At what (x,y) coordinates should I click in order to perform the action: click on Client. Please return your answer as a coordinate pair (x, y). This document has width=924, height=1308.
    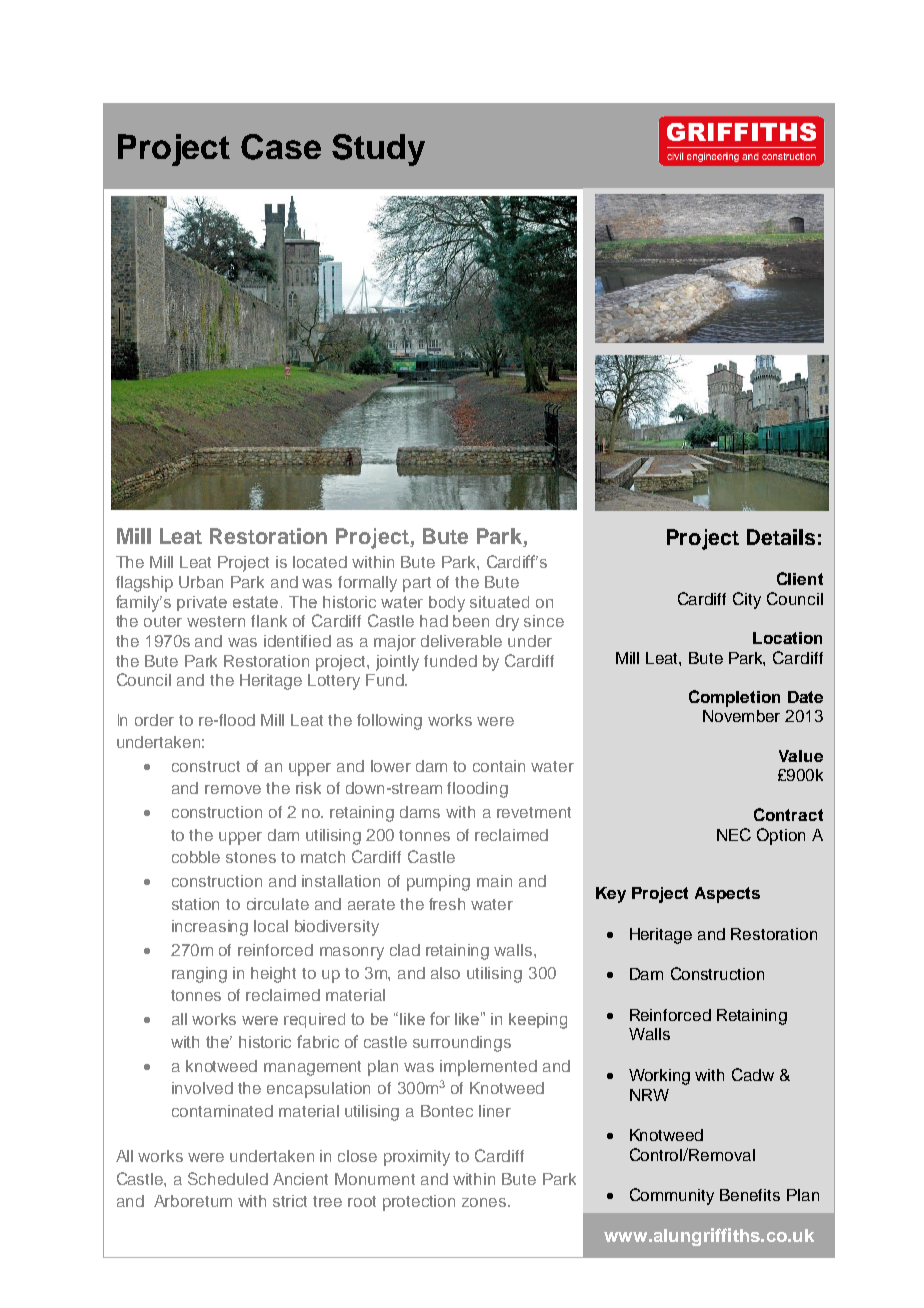
    Looking at the image, I should click on (800, 578).
